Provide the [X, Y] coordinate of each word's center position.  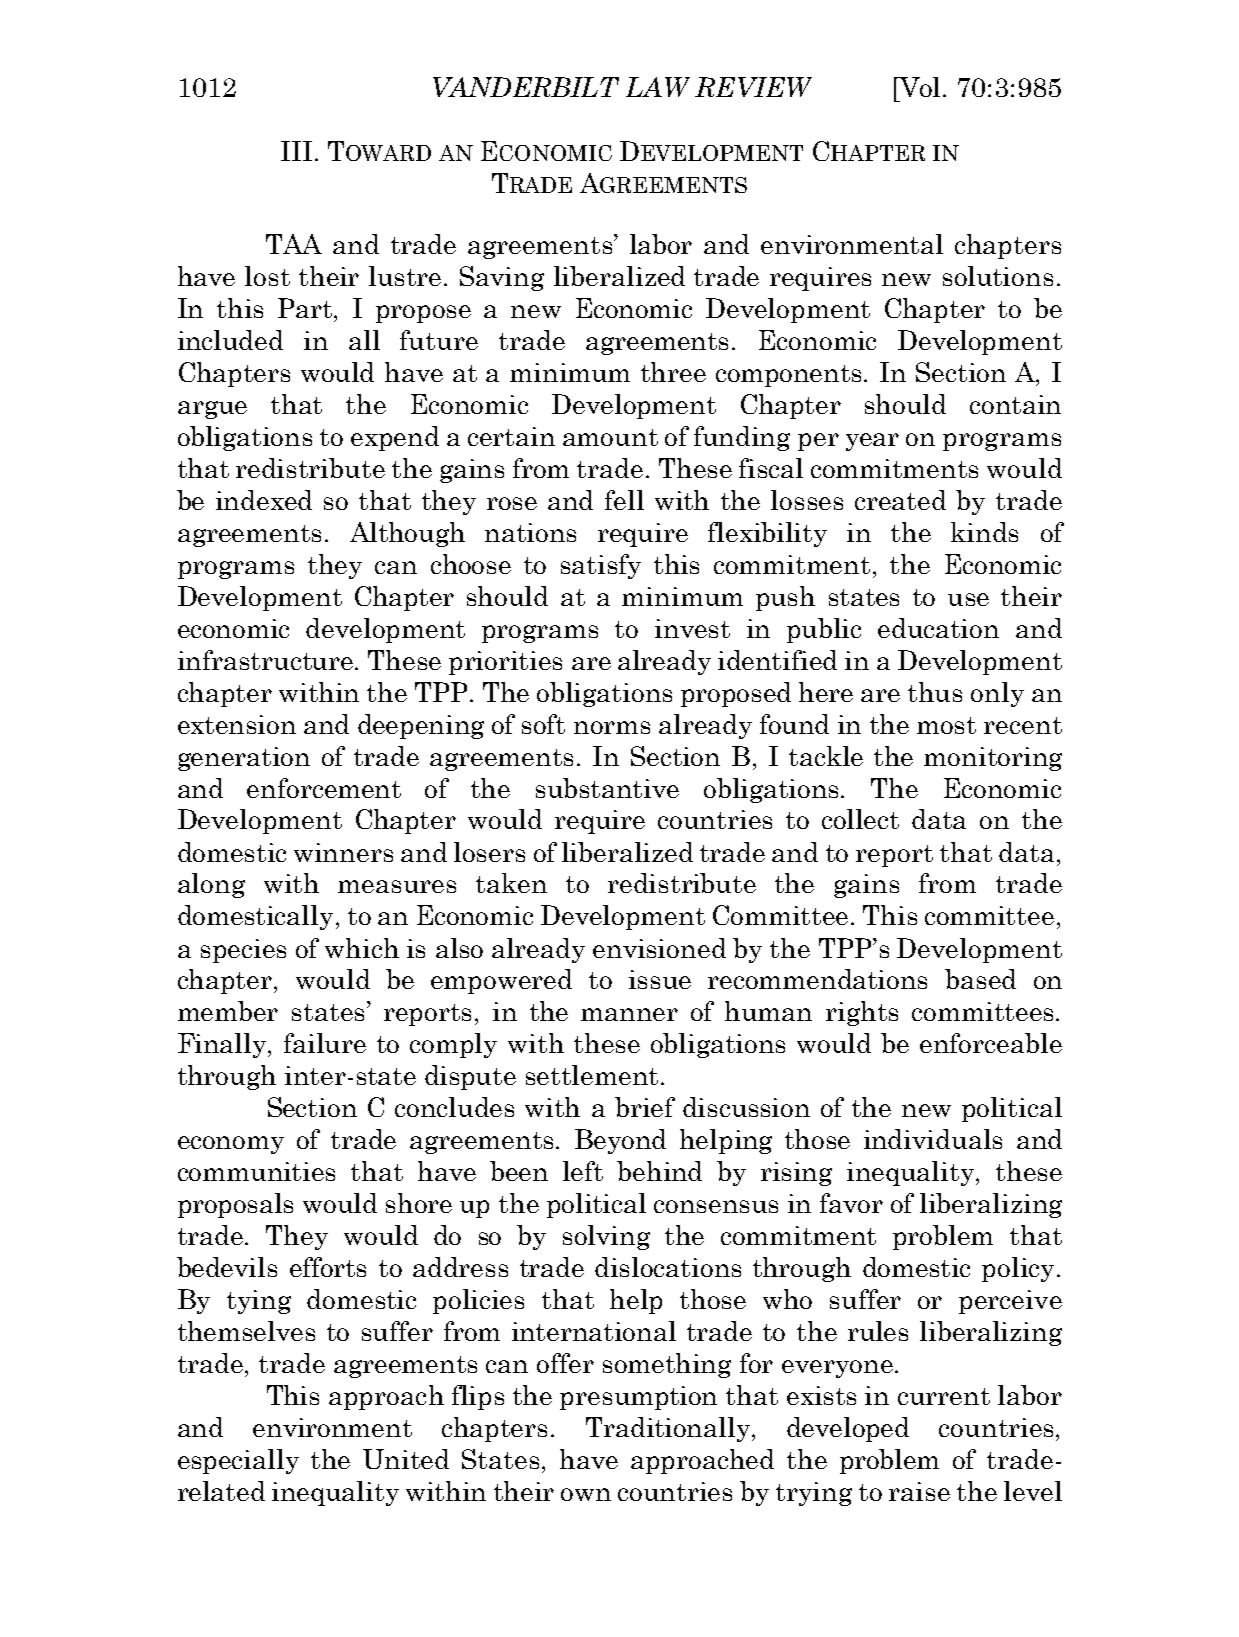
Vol [921, 87]
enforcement [324, 788]
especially [238, 1461]
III [296, 151]
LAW [658, 87]
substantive [607, 788]
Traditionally [669, 1429]
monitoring [993, 759]
